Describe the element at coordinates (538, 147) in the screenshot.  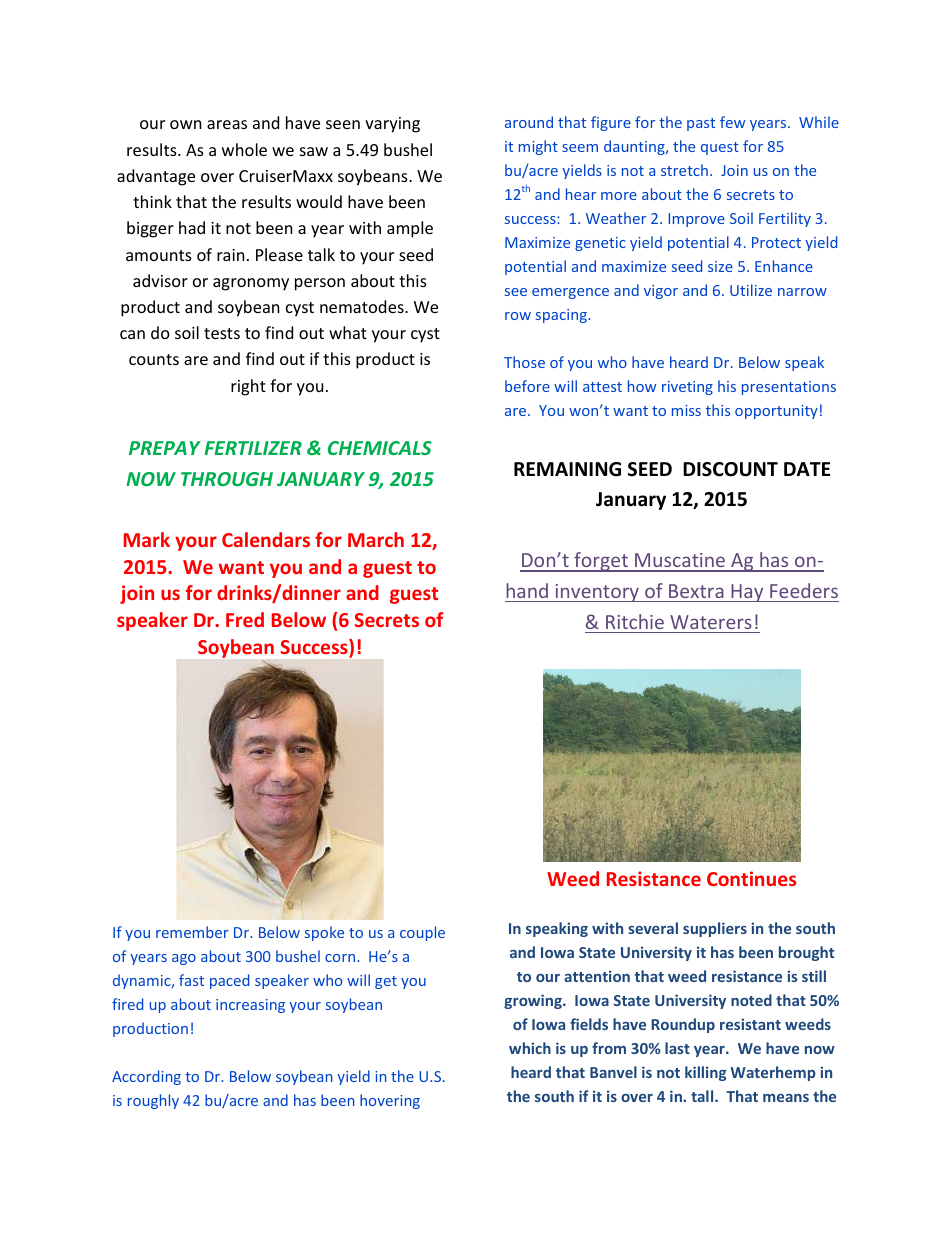
I see `might` at that location.
